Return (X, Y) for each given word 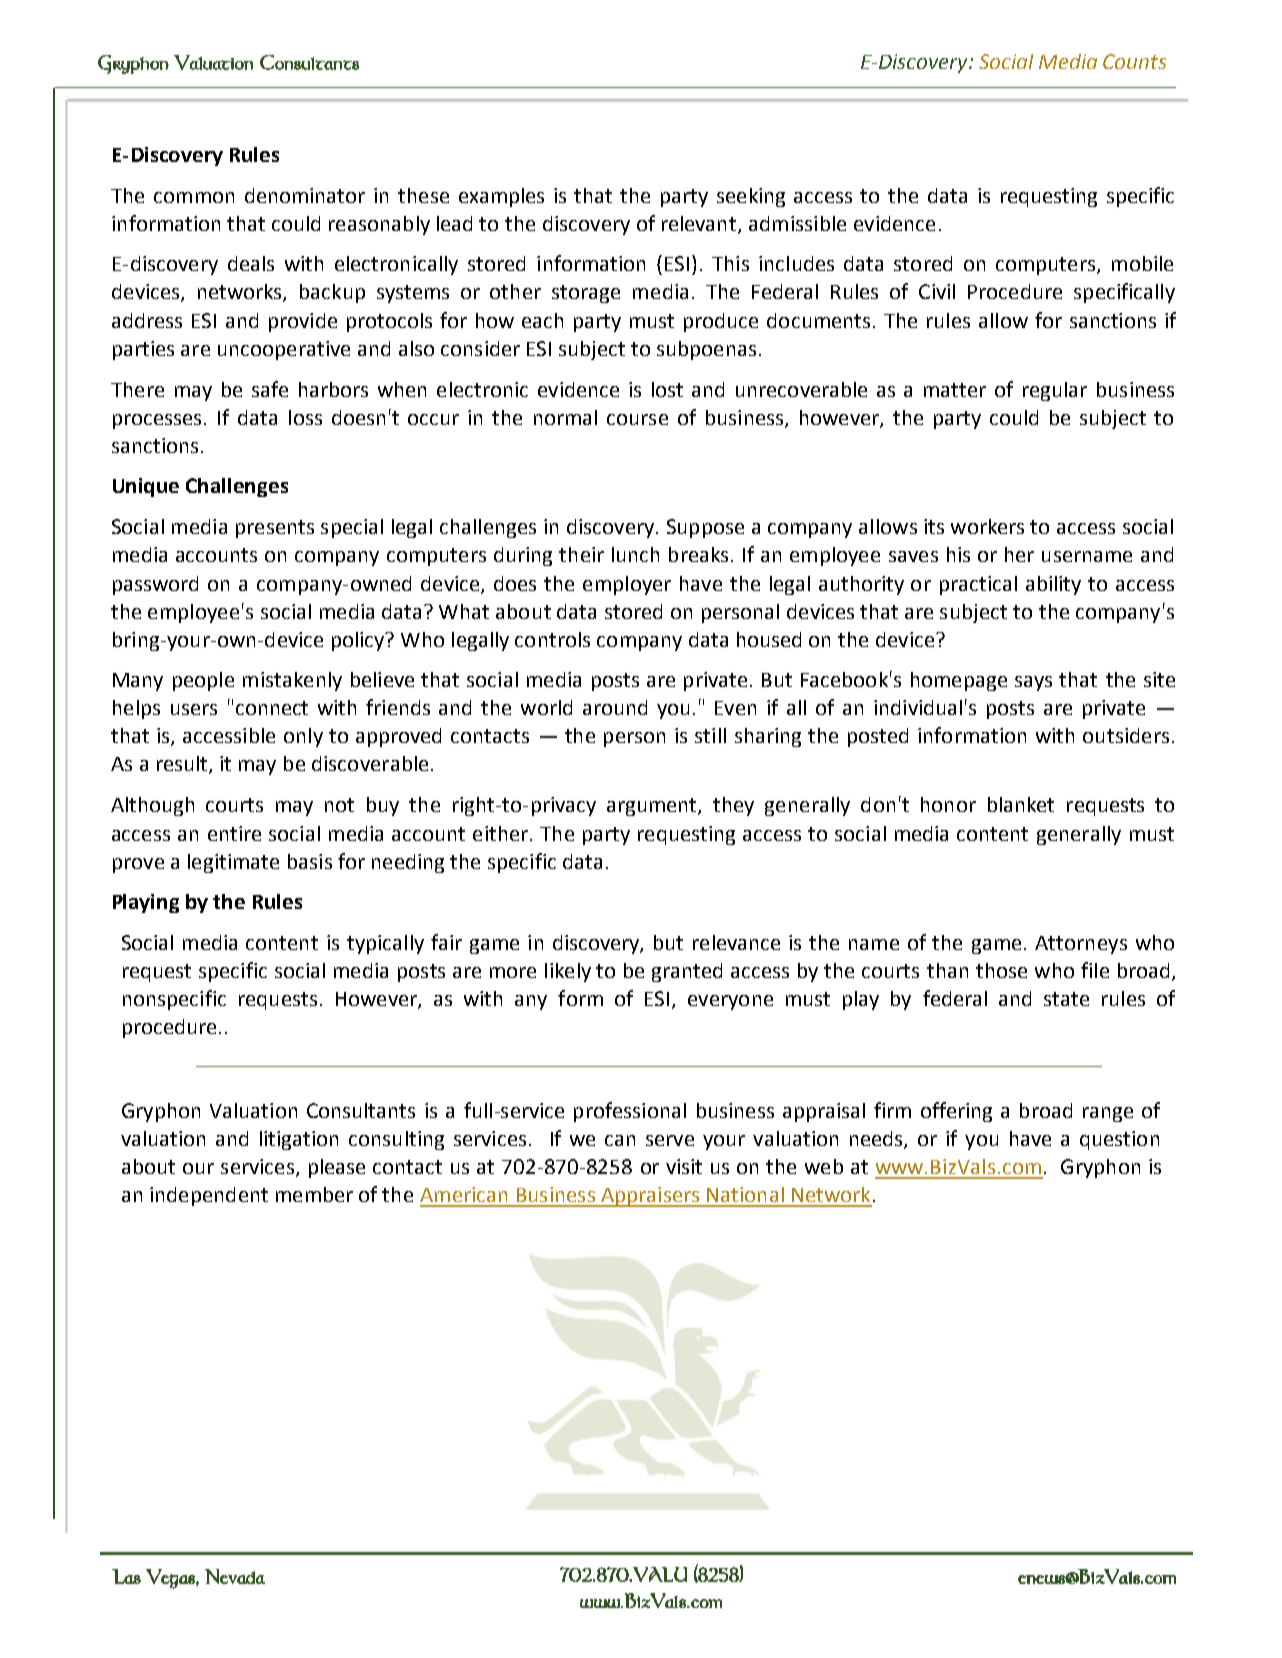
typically (385, 944)
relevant (700, 224)
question (1119, 1140)
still (710, 735)
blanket (1021, 804)
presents (275, 529)
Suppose (705, 528)
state (1066, 999)
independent (209, 1196)
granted (687, 972)
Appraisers (650, 1197)
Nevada (235, 1576)
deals (251, 263)
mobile (1142, 263)
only (303, 737)
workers (987, 526)
